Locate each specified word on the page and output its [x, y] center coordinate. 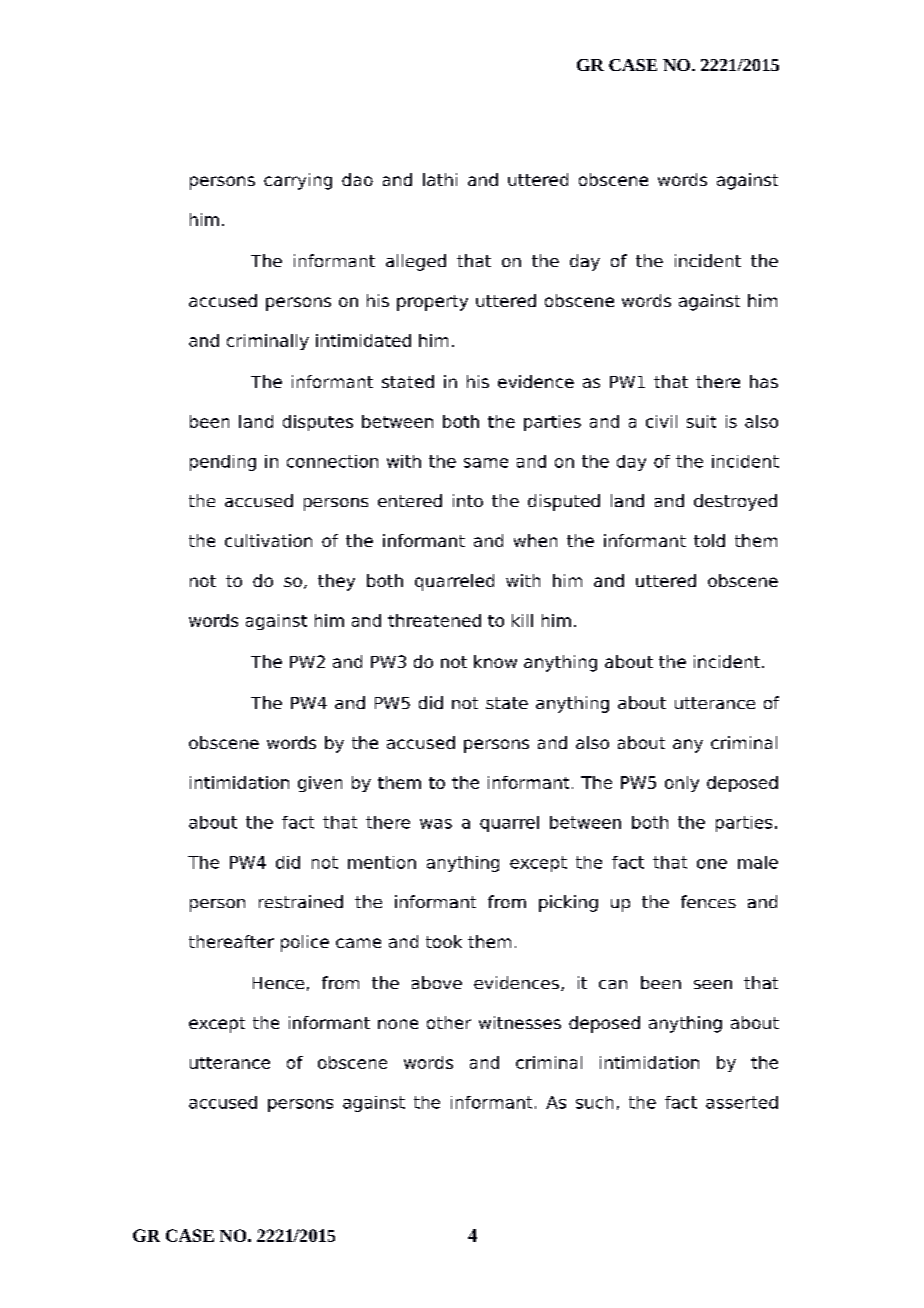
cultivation [268, 540]
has [764, 381]
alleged [416, 262]
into [468, 500]
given [320, 784]
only [682, 784]
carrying [298, 181]
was [436, 824]
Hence [278, 983]
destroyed [735, 502]
